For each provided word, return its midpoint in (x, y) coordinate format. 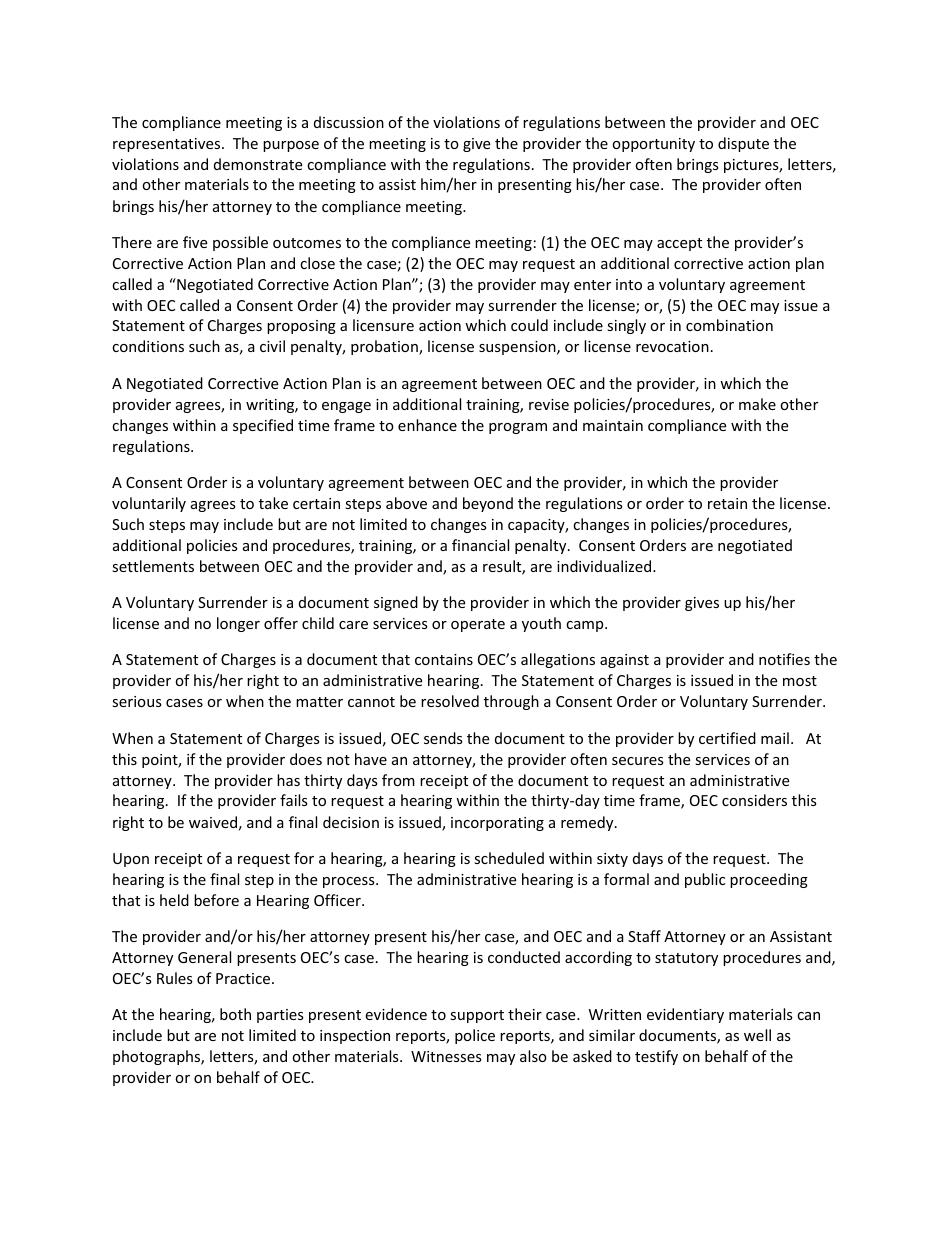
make (757, 404)
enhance (427, 425)
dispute (743, 144)
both (235, 1014)
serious (137, 701)
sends (443, 738)
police (475, 1036)
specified (263, 426)
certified (727, 738)
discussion (349, 122)
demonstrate (258, 164)
